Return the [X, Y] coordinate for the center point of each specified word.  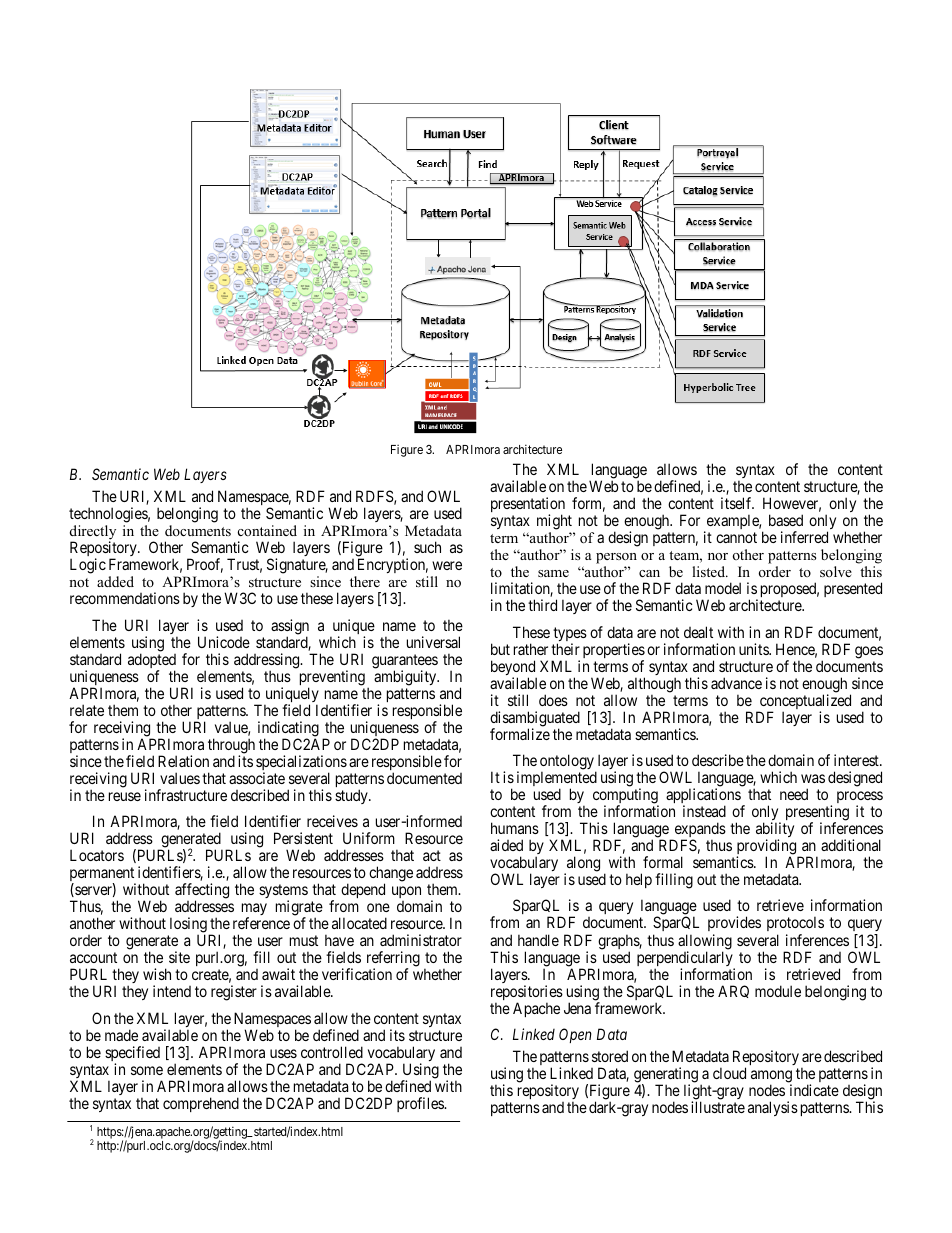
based [786, 520]
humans [515, 828]
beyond [514, 669]
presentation [528, 506]
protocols [795, 925]
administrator [421, 940]
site [179, 957]
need [794, 794]
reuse [125, 796]
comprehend [201, 1104]
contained [267, 530]
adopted [152, 662]
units [754, 649]
